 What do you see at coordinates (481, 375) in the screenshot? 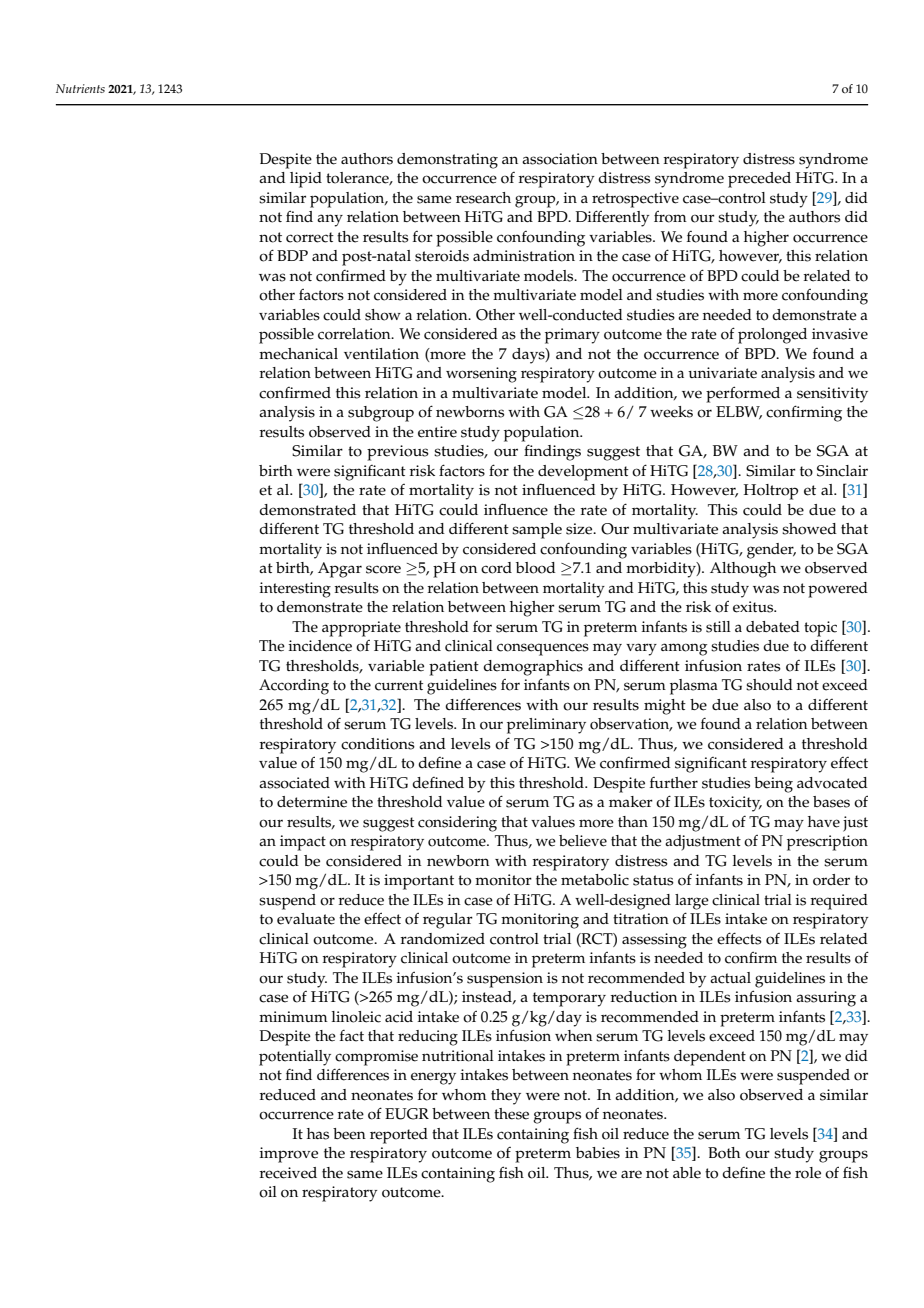
I see `worsening` at bounding box center [481, 375].
